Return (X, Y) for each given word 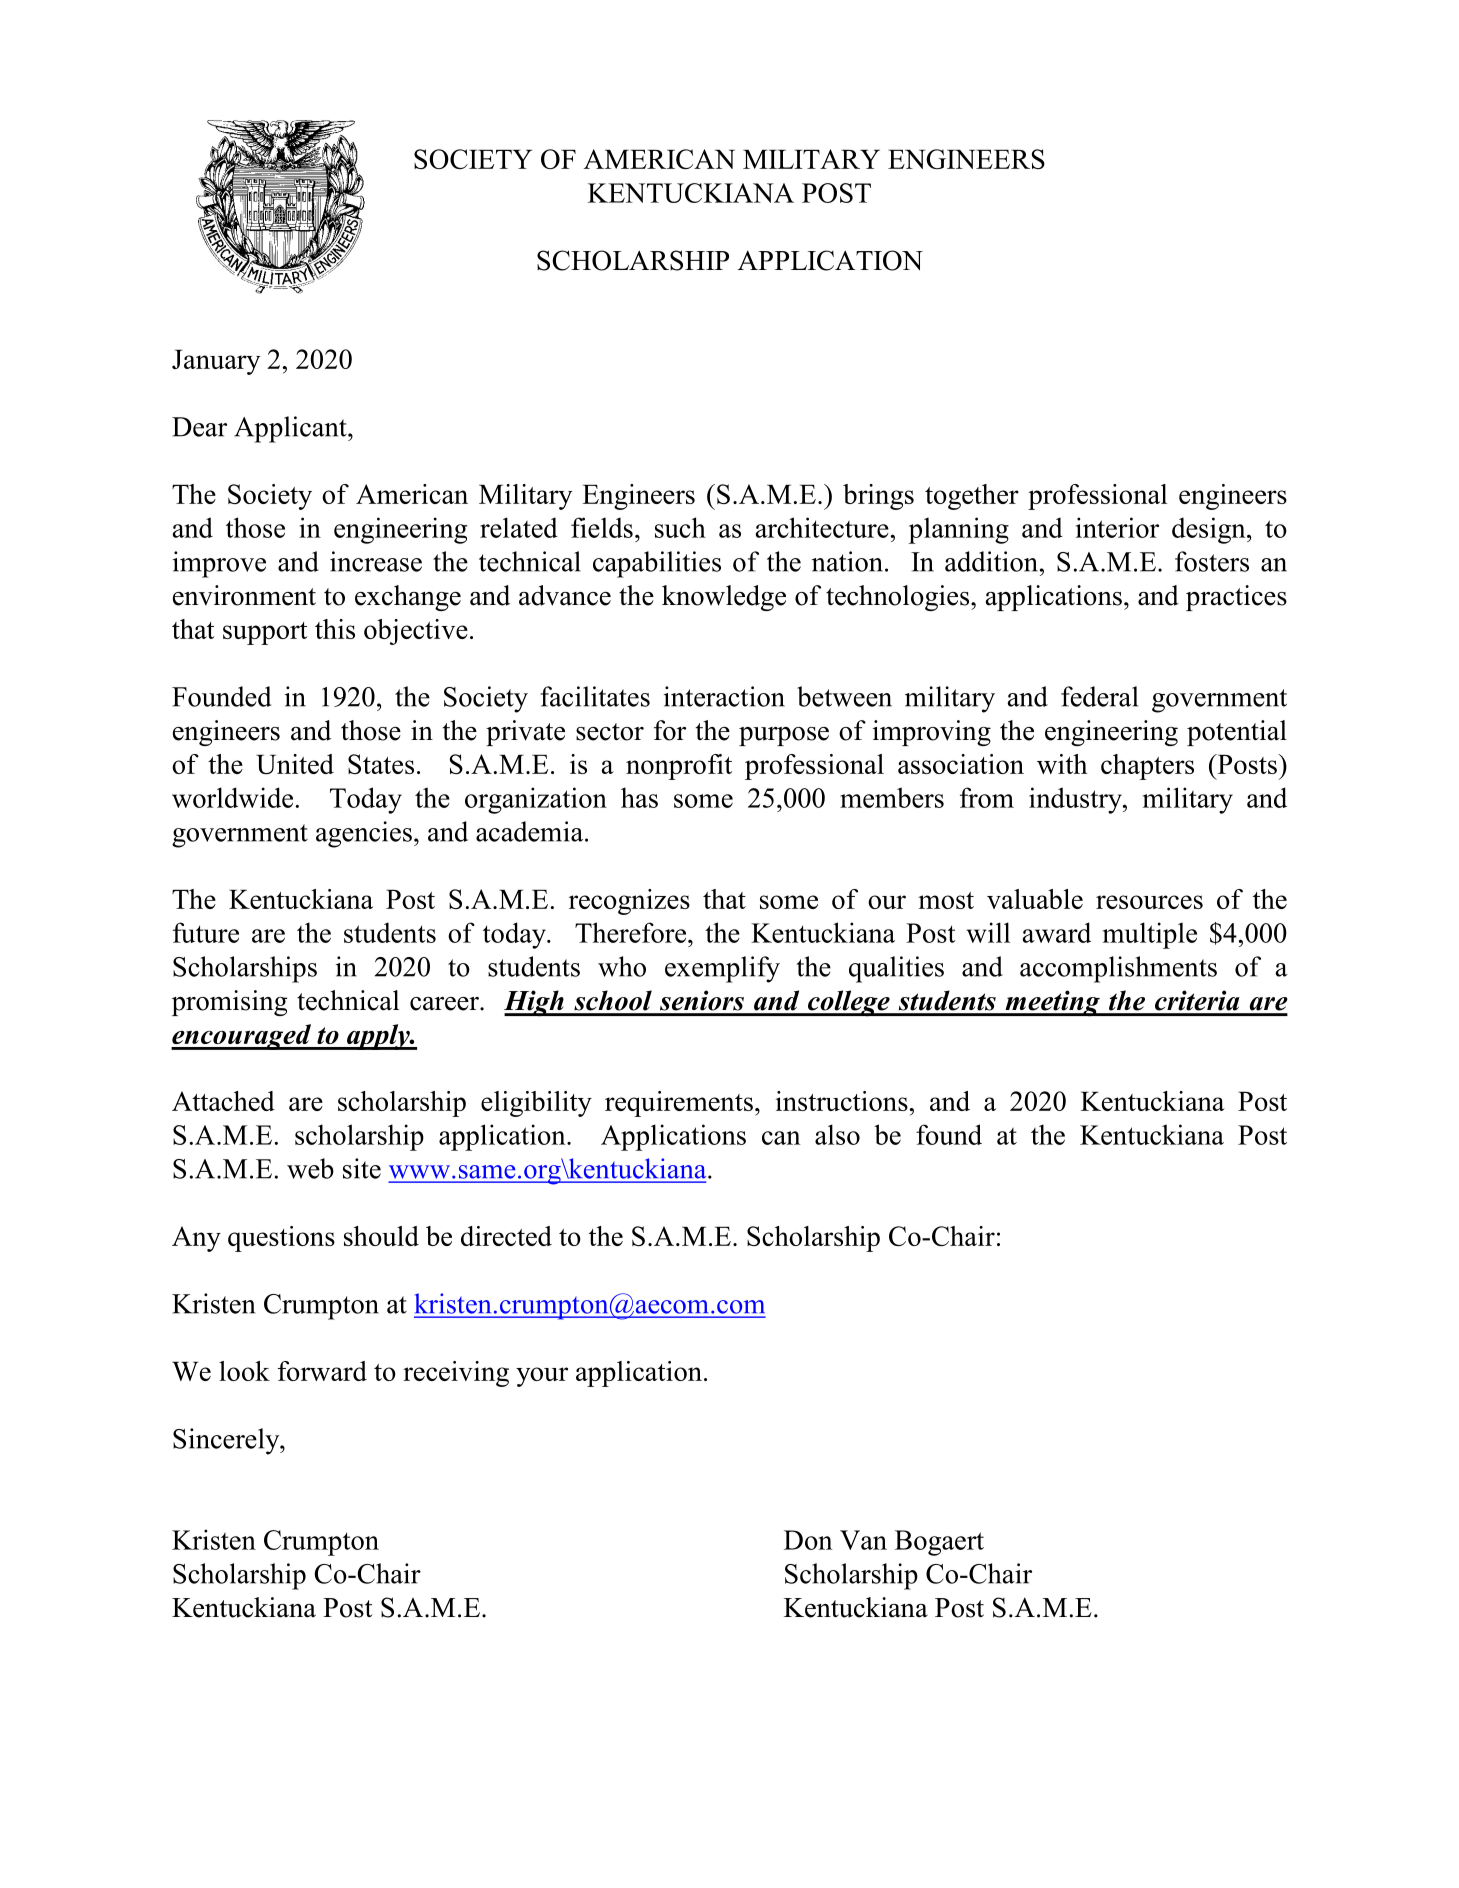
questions (281, 1239)
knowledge (724, 598)
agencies (364, 834)
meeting (1052, 1003)
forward (322, 1371)
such (680, 527)
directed (506, 1236)
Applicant (291, 429)
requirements (679, 1104)
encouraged (242, 1037)
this (335, 629)
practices (1236, 598)
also (837, 1134)
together (972, 497)
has (639, 797)
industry (1076, 800)
